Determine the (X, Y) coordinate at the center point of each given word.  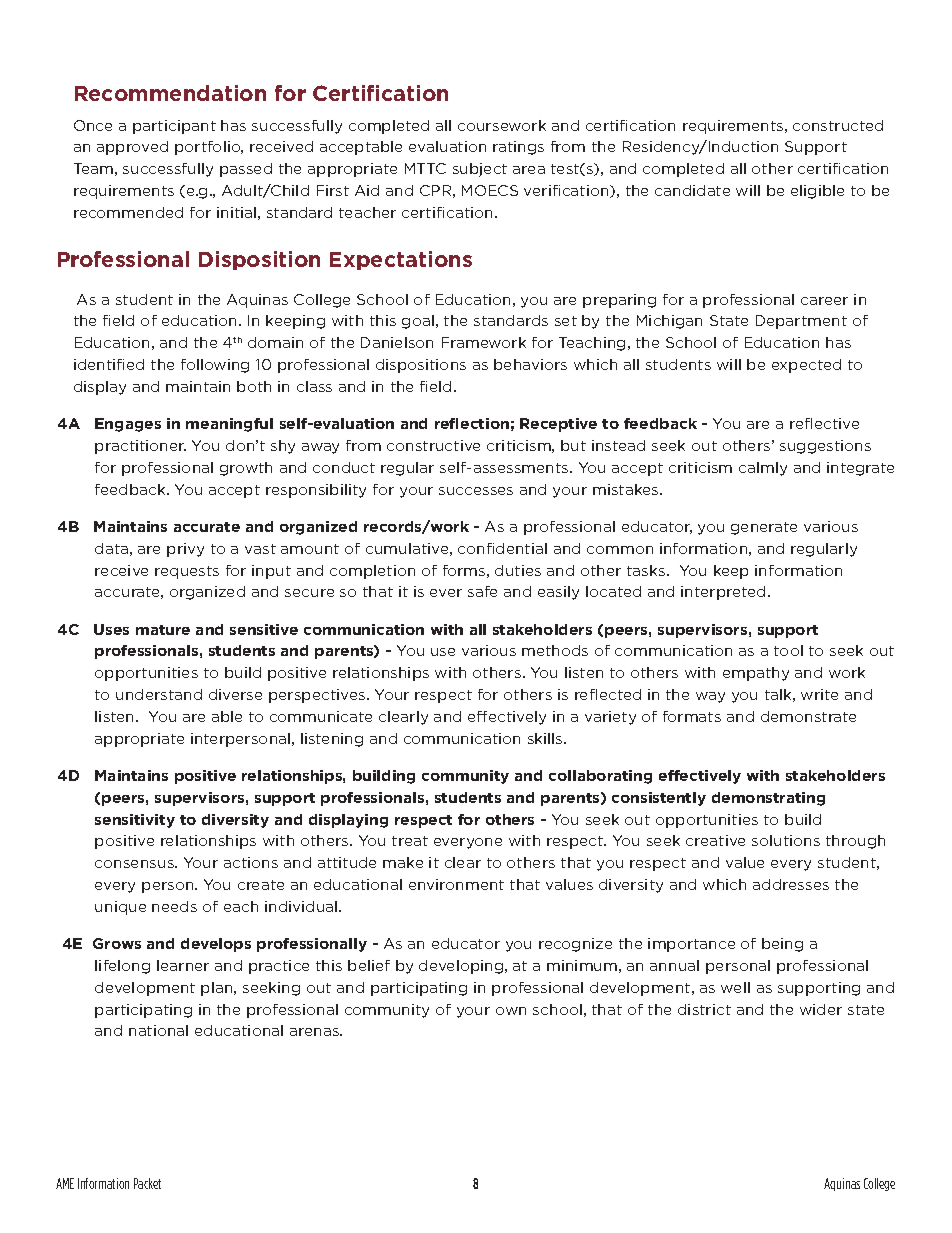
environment (456, 884)
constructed (838, 125)
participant (174, 127)
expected (806, 366)
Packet (147, 1183)
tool (788, 650)
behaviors (530, 364)
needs (174, 906)
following (215, 366)
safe (482, 591)
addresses (791, 884)
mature (163, 630)
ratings (518, 148)
